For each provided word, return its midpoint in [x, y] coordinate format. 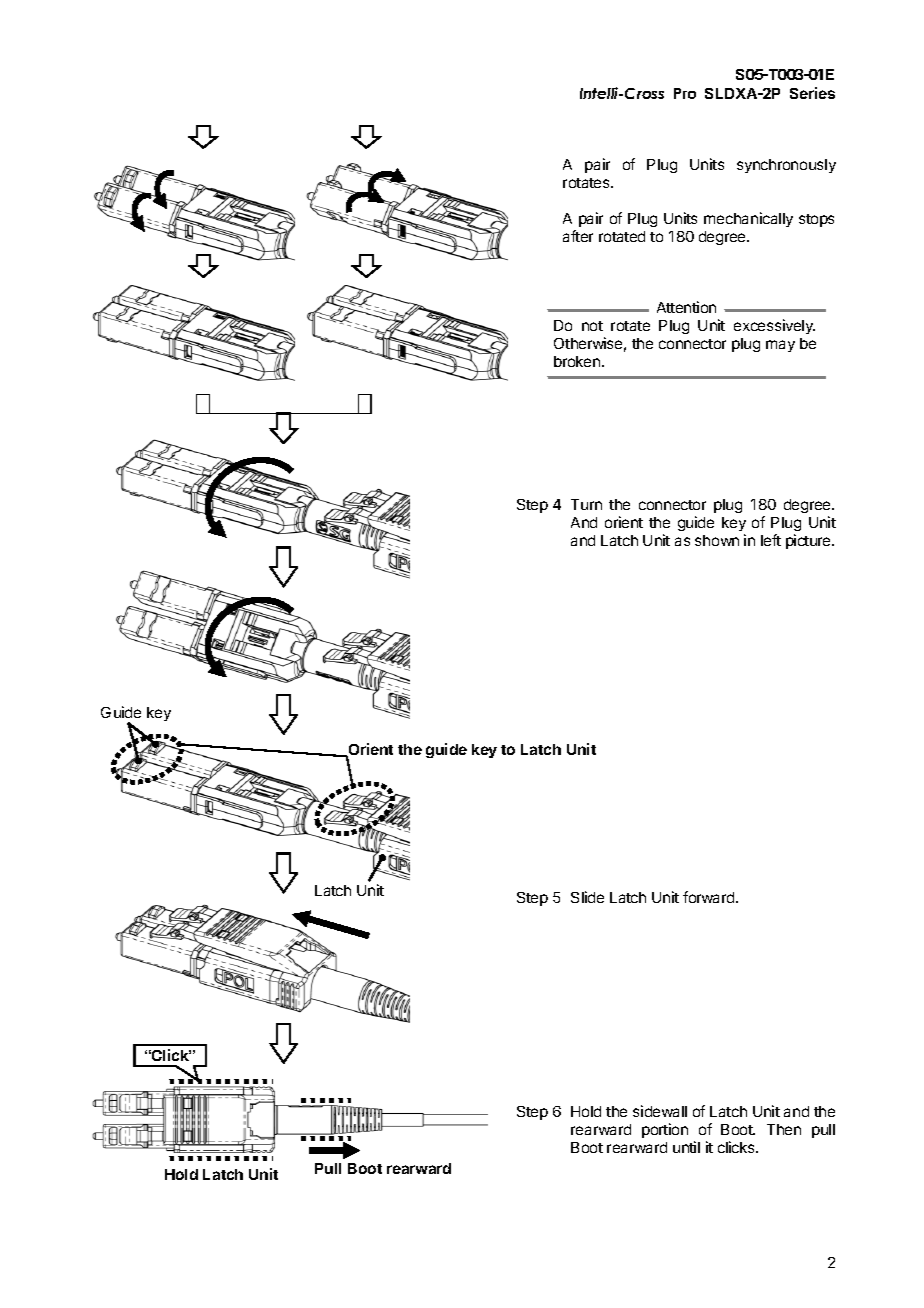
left [771, 540]
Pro [685, 93]
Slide [587, 897]
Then [784, 1129]
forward [710, 897]
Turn [586, 504]
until [686, 1147]
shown [717, 540]
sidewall [660, 1111]
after [578, 236]
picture [809, 541]
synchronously [786, 166]
